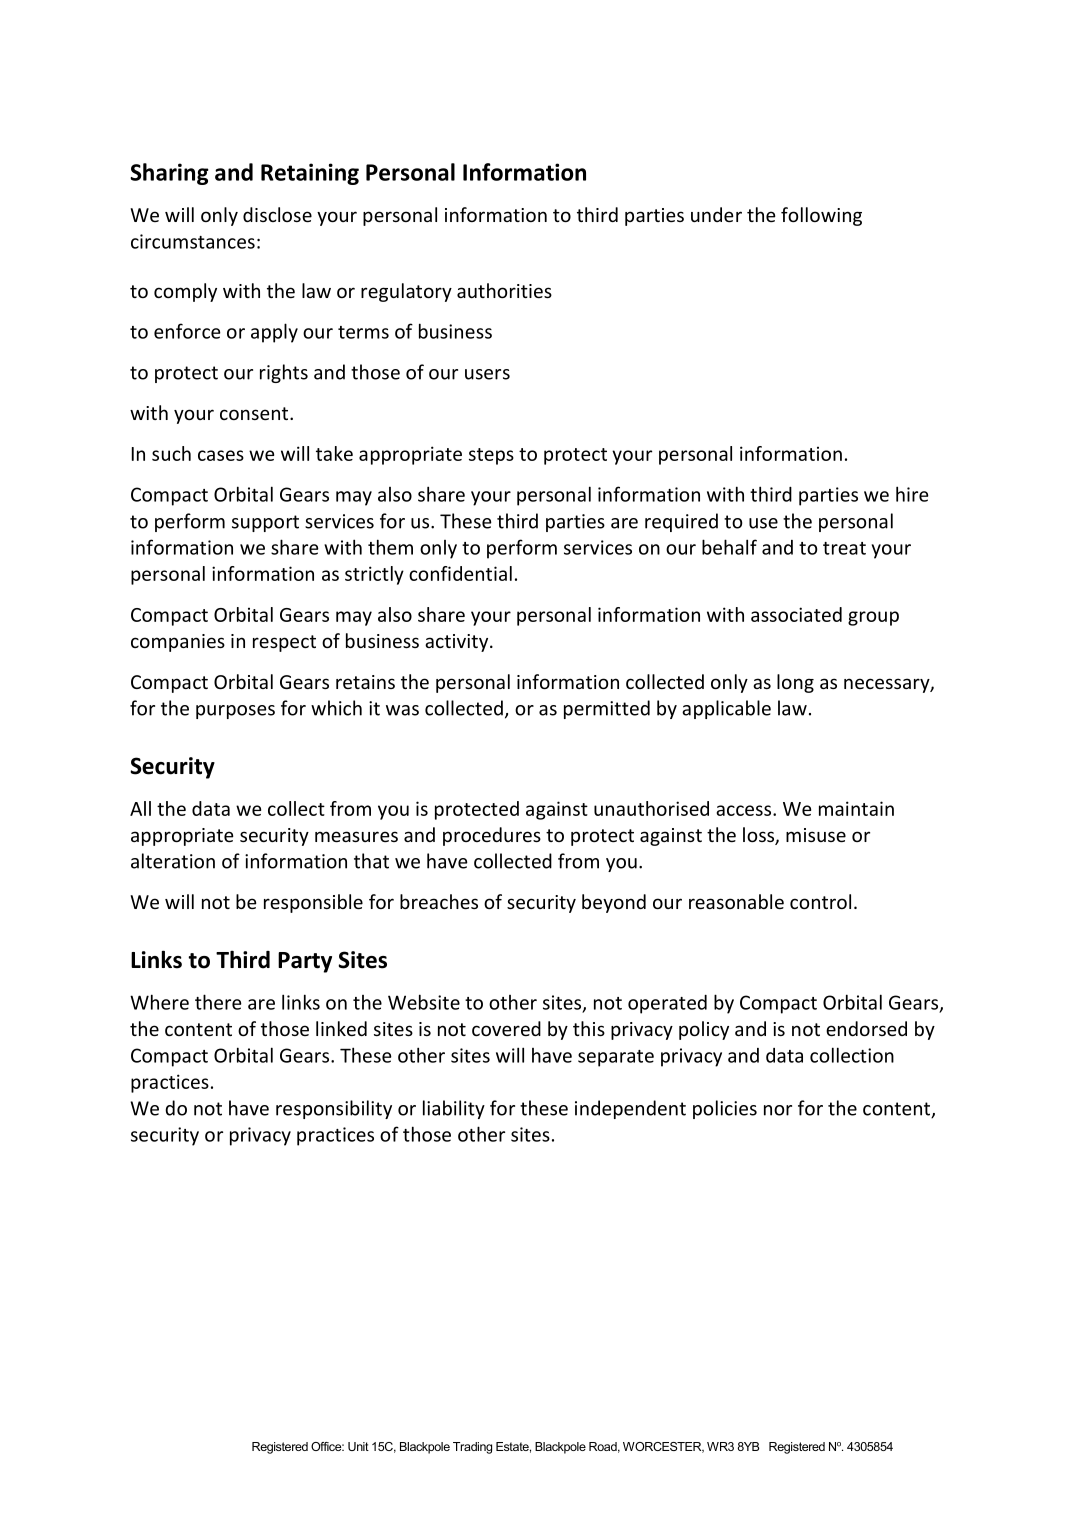 The width and height of the screenshot is (1074, 1520). What do you see at coordinates (844, 548) in the screenshot?
I see `treat` at bounding box center [844, 548].
